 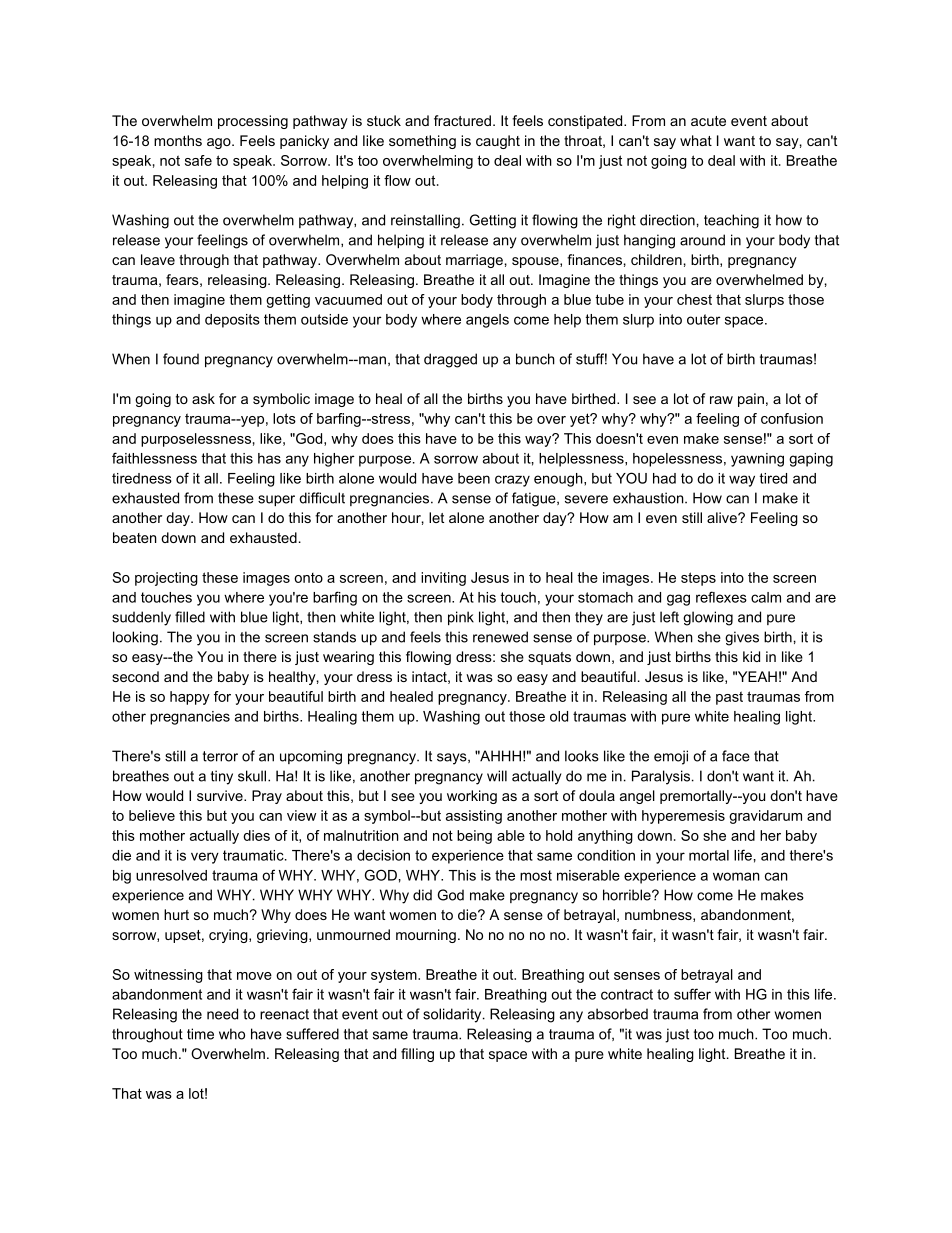 I want to click on caught, so click(x=498, y=142).
